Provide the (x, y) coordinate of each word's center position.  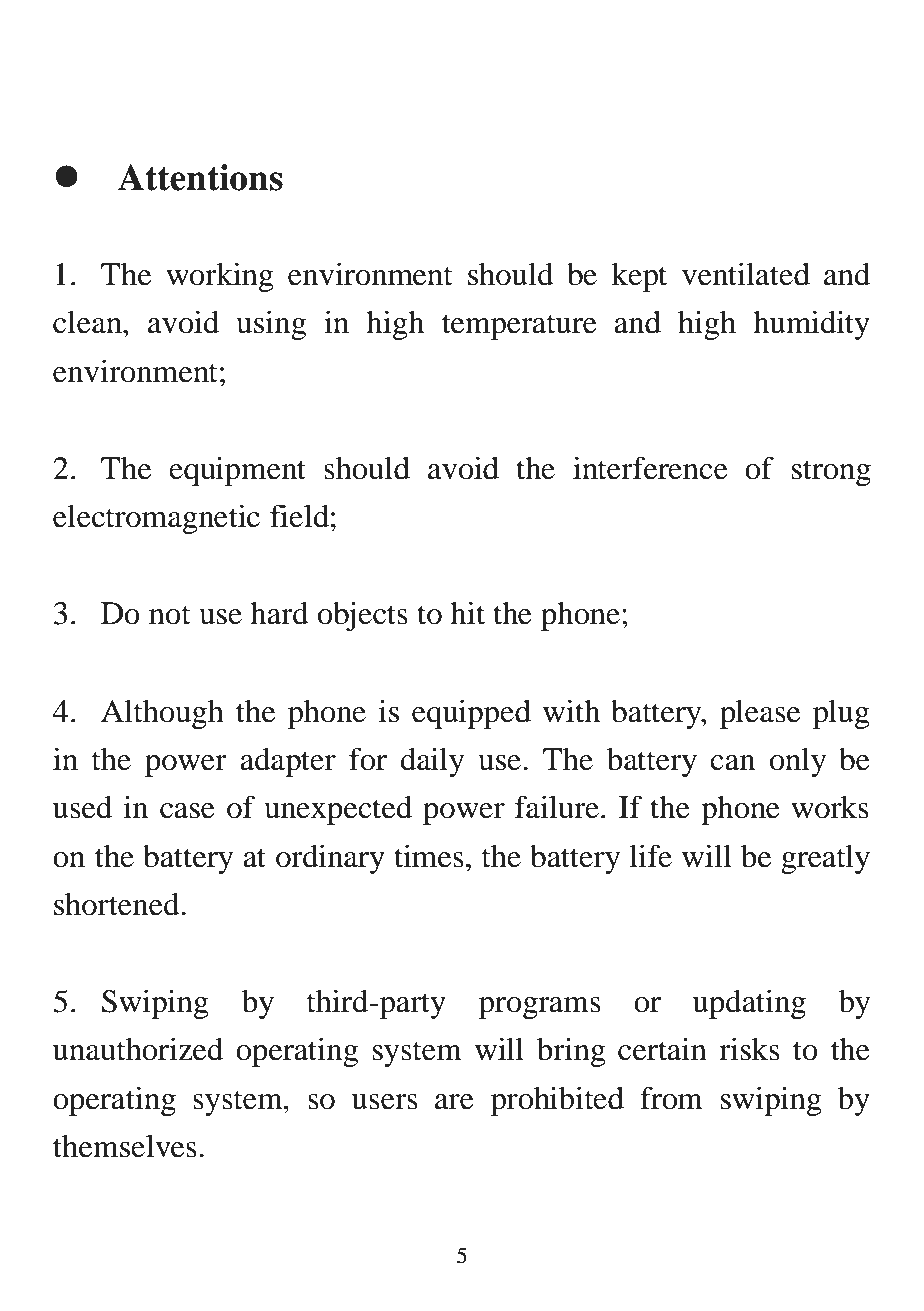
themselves (125, 1146)
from (671, 1098)
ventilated (746, 274)
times (429, 856)
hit (467, 613)
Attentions (200, 177)
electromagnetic (156, 519)
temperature (519, 327)
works (830, 807)
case (187, 811)
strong (831, 473)
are (454, 1102)
